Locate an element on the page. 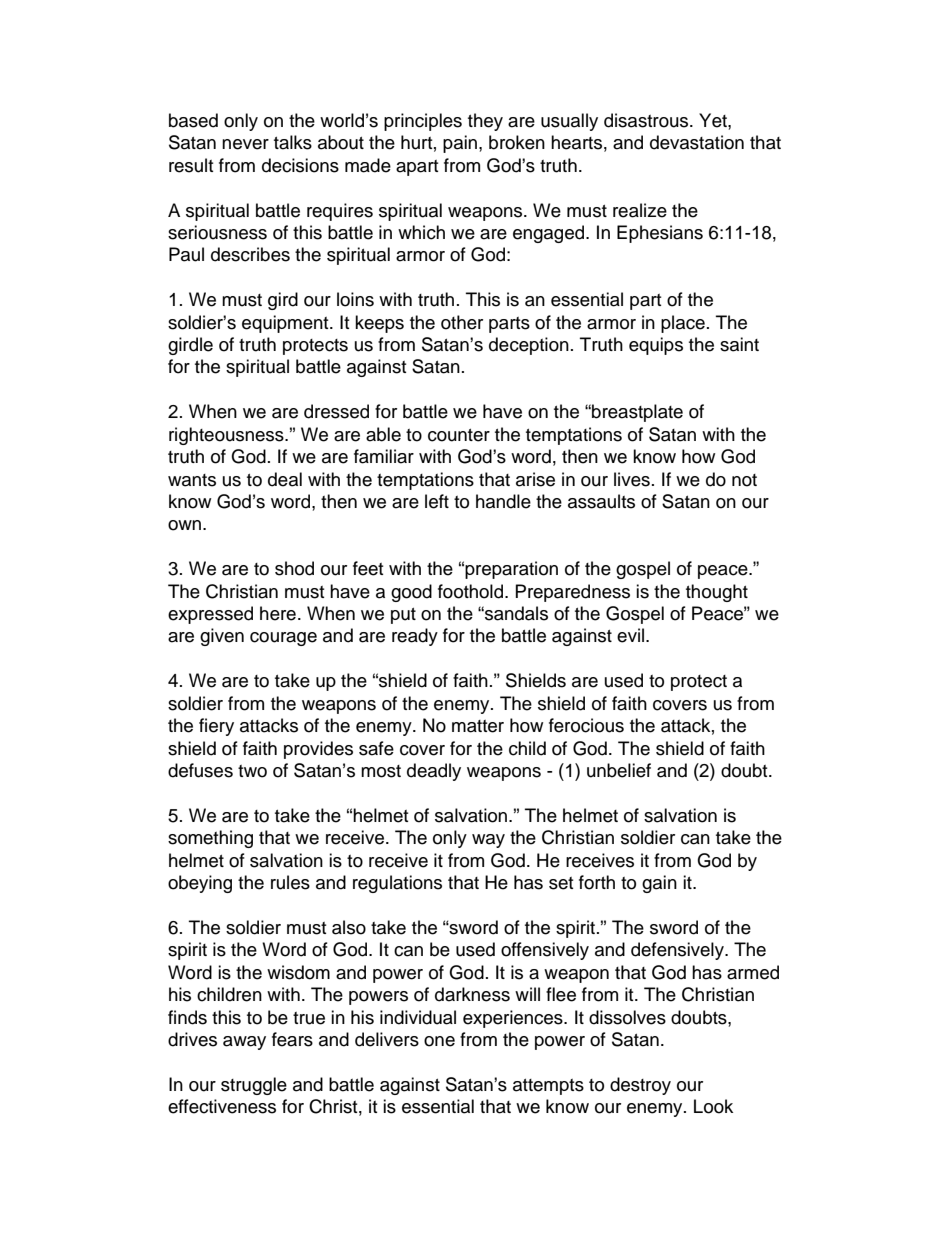 Image resolution: width=952 pixels, height=1233 pixels. defensively is located at coordinates (678, 951).
